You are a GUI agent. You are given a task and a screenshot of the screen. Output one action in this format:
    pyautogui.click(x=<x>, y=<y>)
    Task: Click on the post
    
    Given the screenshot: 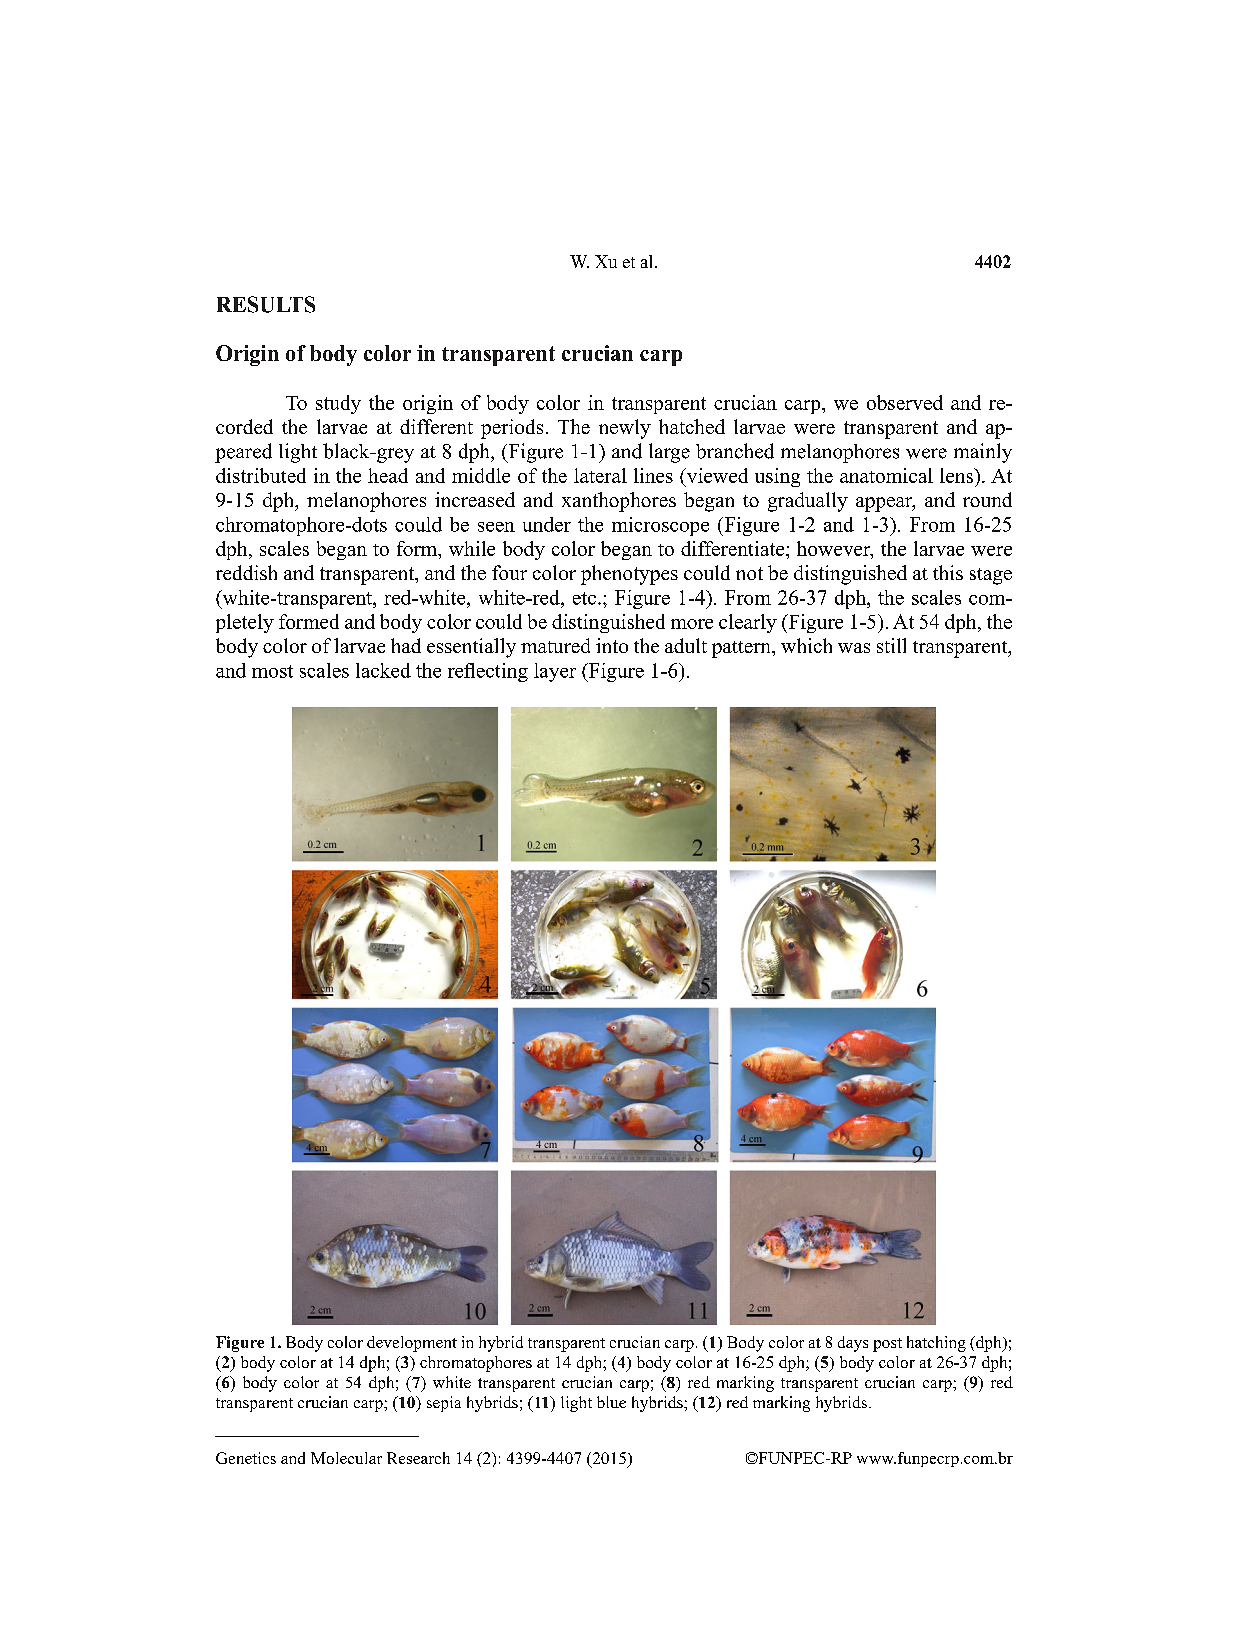 What is the action you would take?
    pyautogui.click(x=887, y=1345)
